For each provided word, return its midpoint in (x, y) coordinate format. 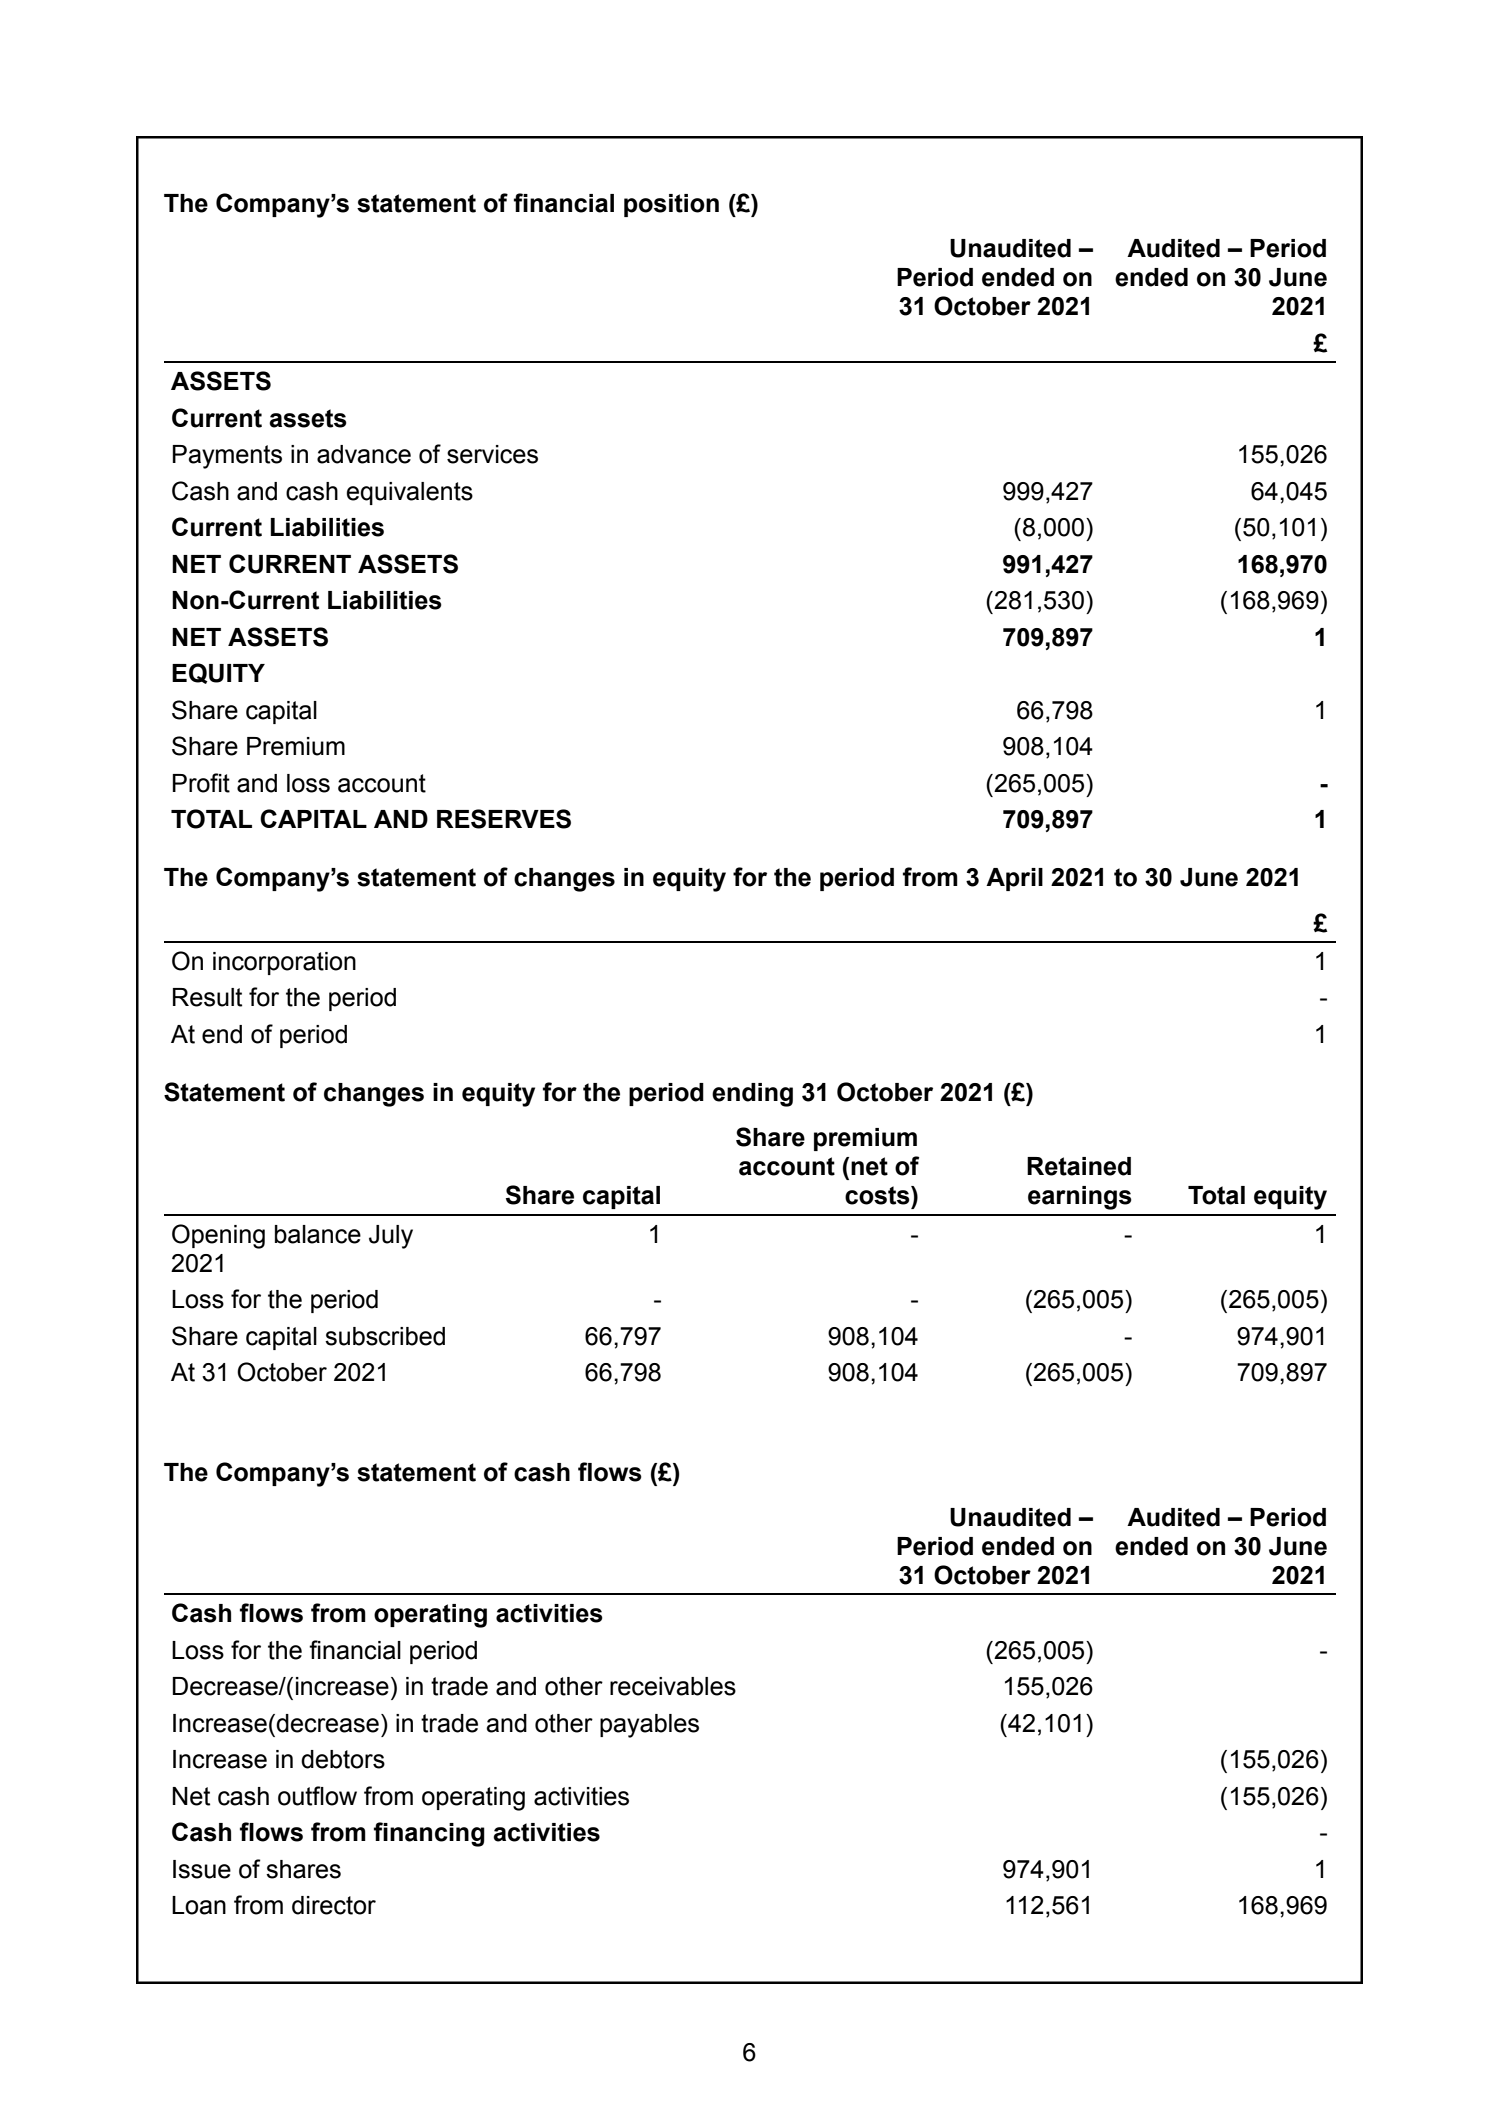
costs (878, 1195)
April (1014, 879)
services (492, 454)
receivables (673, 1686)
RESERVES (504, 819)
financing (429, 1834)
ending (752, 1095)
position (671, 205)
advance (364, 454)
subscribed (385, 1336)
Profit (201, 783)
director (334, 1905)
